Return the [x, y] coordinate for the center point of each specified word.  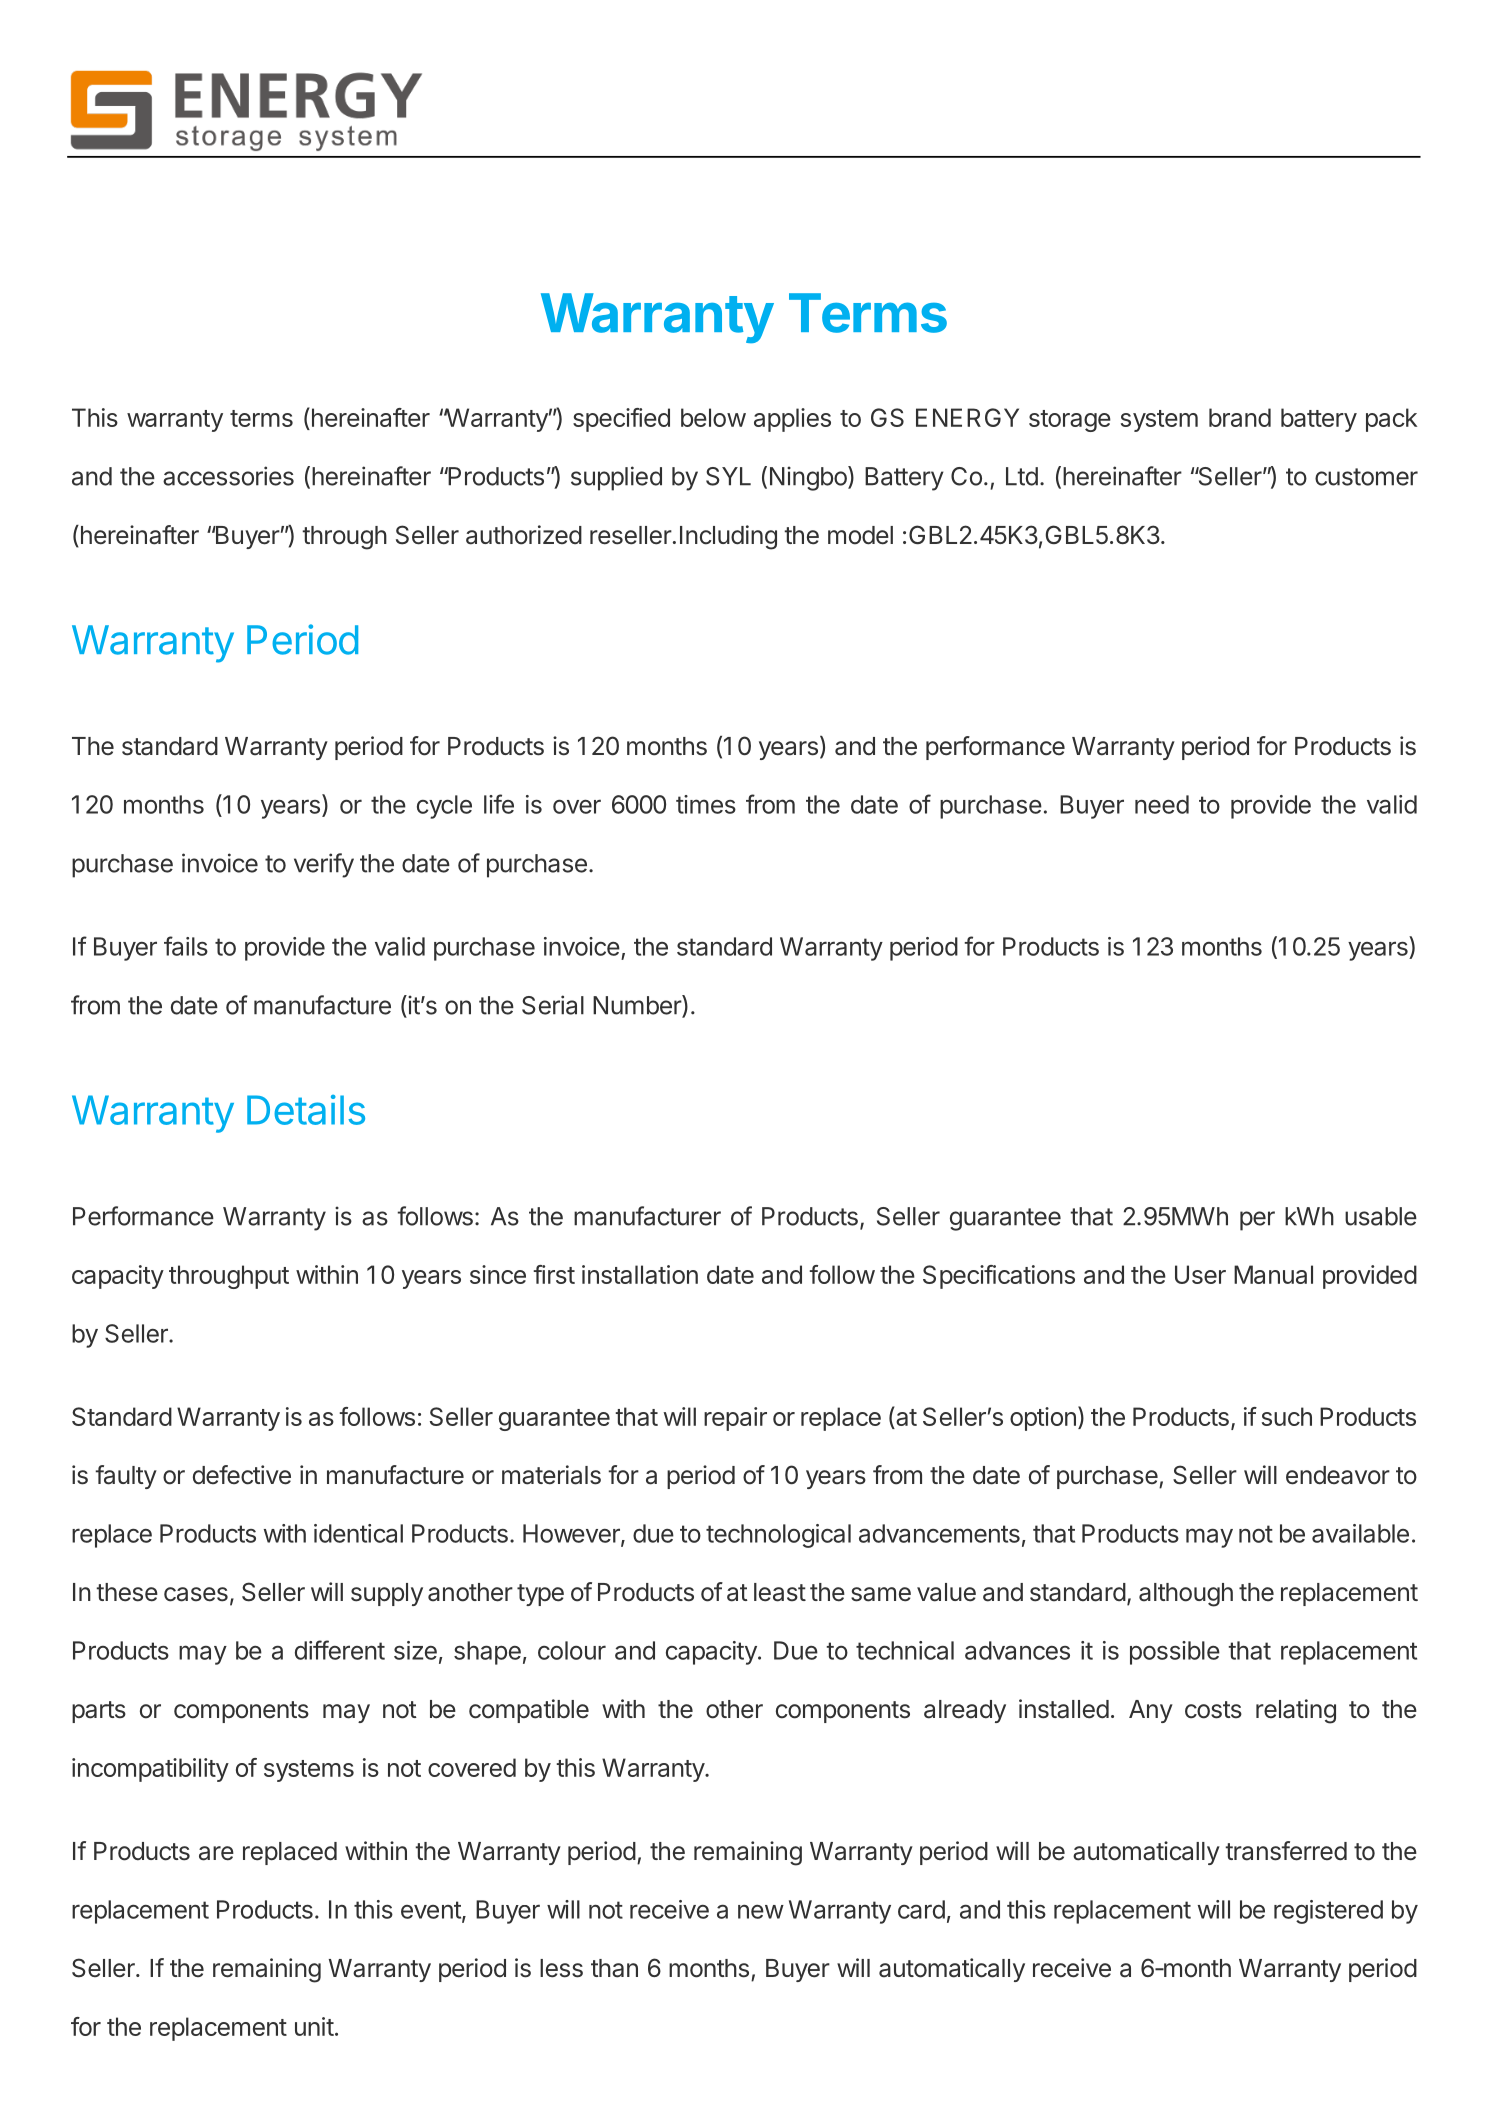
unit [314, 2026]
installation [640, 1274]
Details [306, 1110]
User [1200, 1274]
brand [1240, 417]
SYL [728, 476]
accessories [228, 476]
